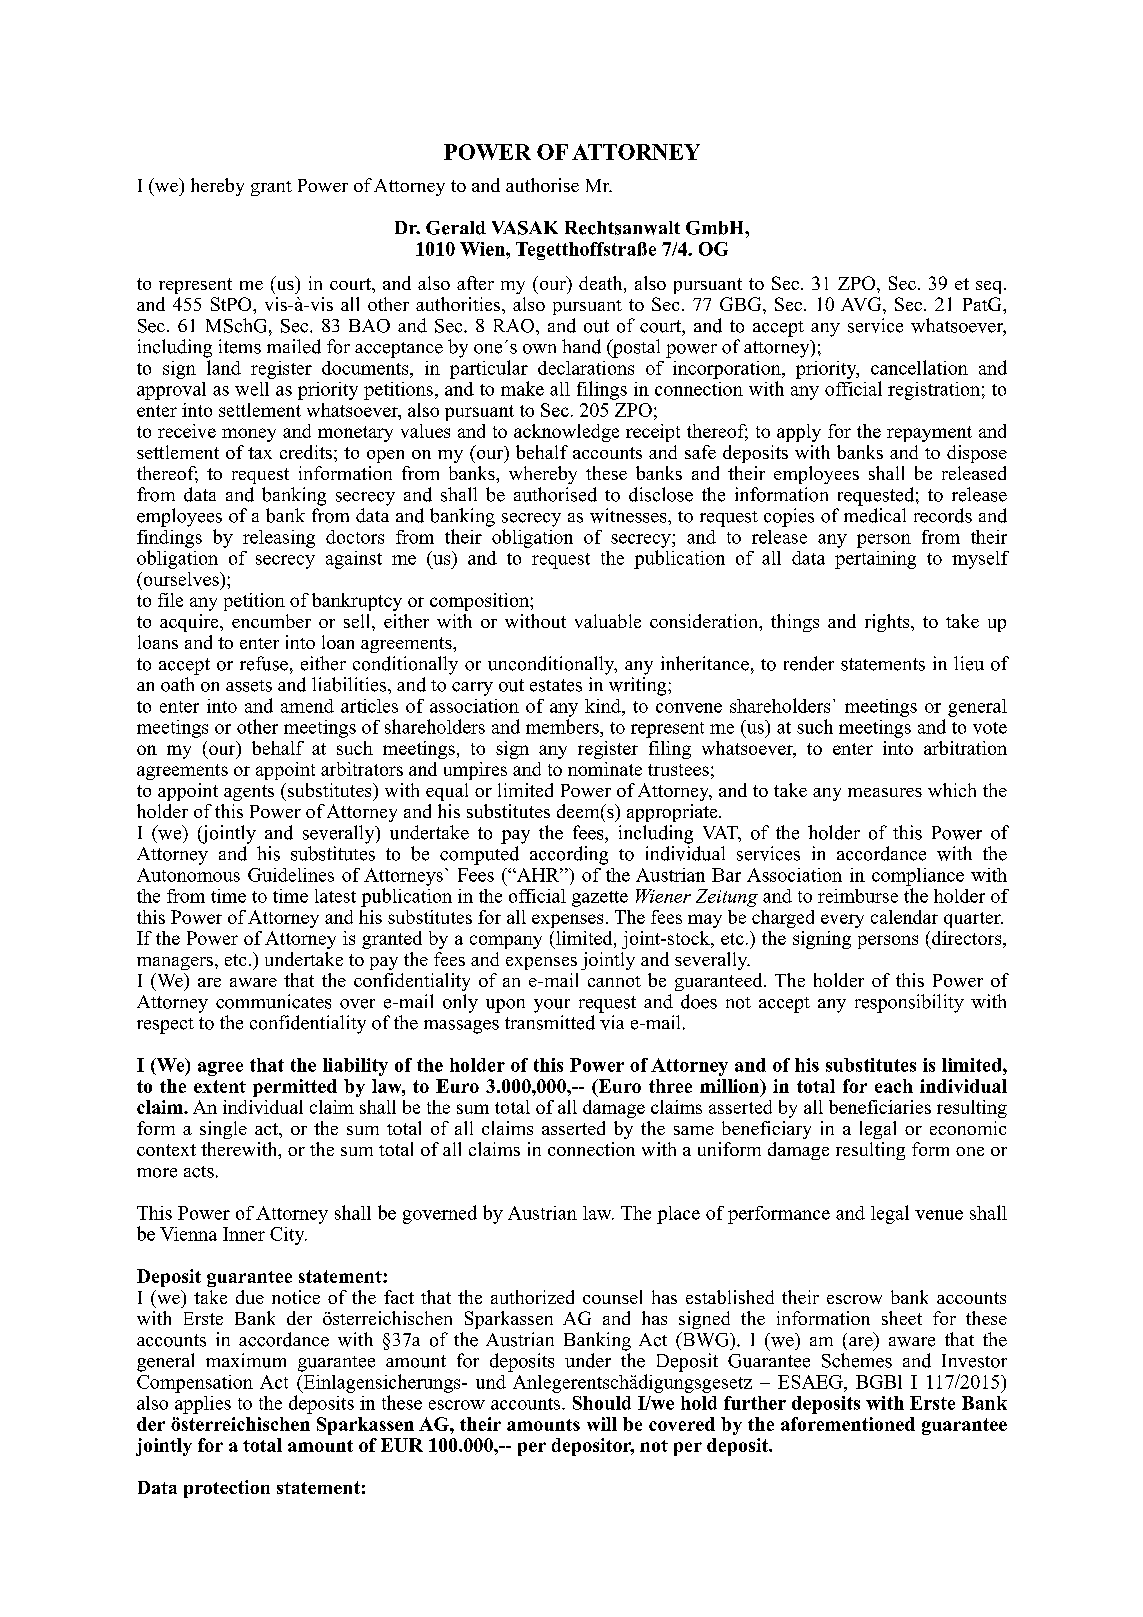  What do you see at coordinates (569, 855) in the page?
I see `according` at bounding box center [569, 855].
